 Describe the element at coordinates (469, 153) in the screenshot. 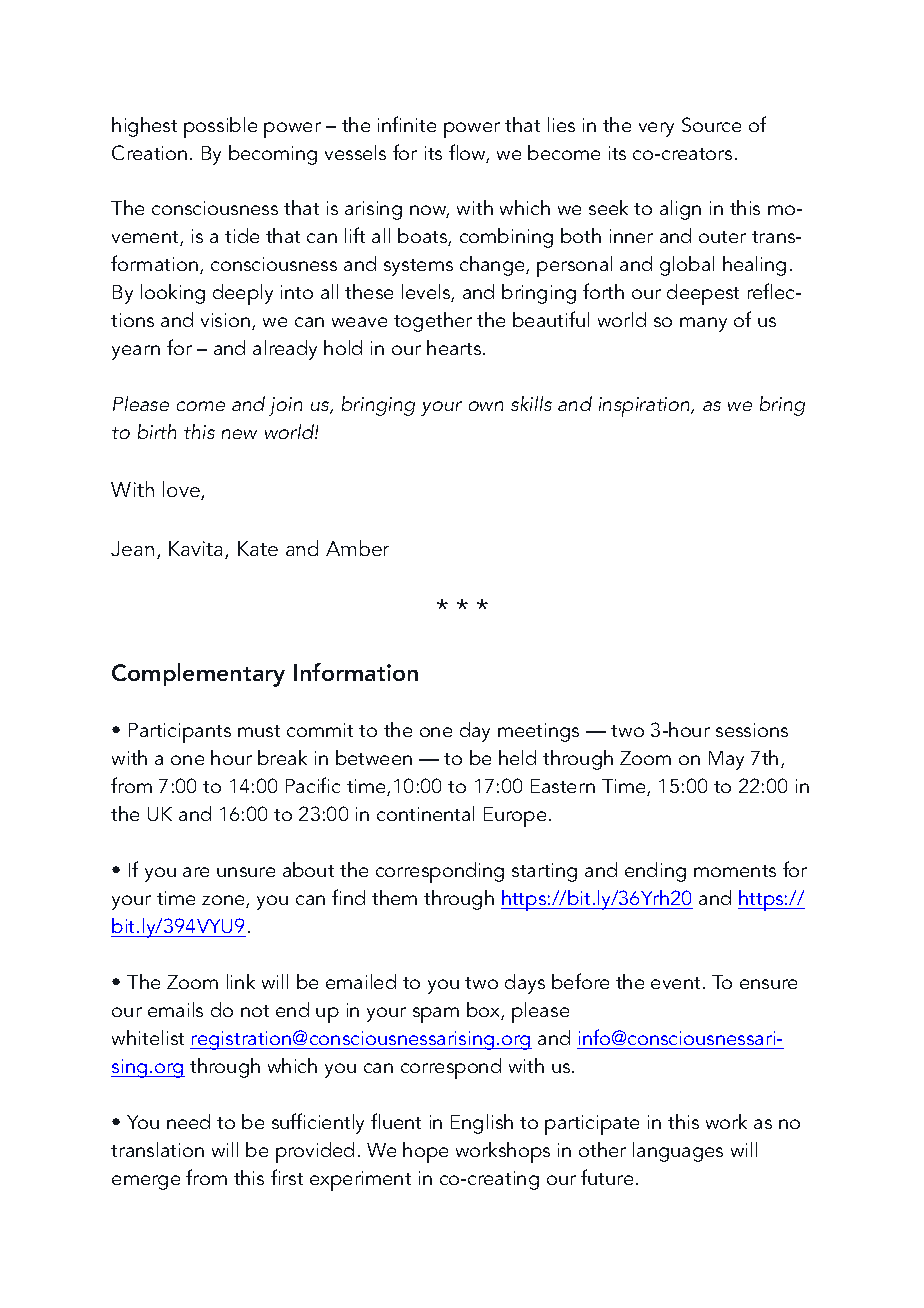

I see `flow` at that location.
